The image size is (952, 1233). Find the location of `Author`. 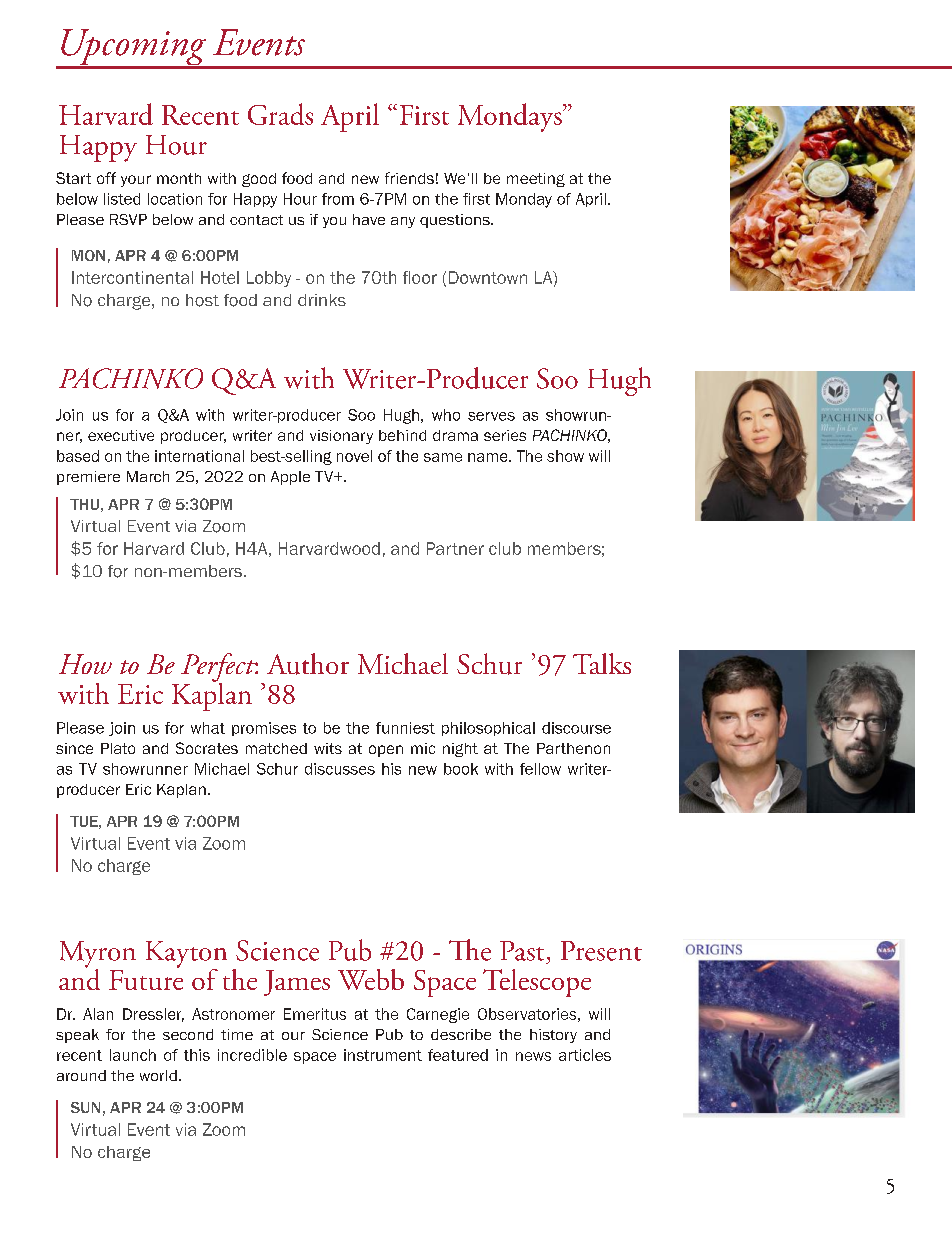

Author is located at coordinates (308, 664).
